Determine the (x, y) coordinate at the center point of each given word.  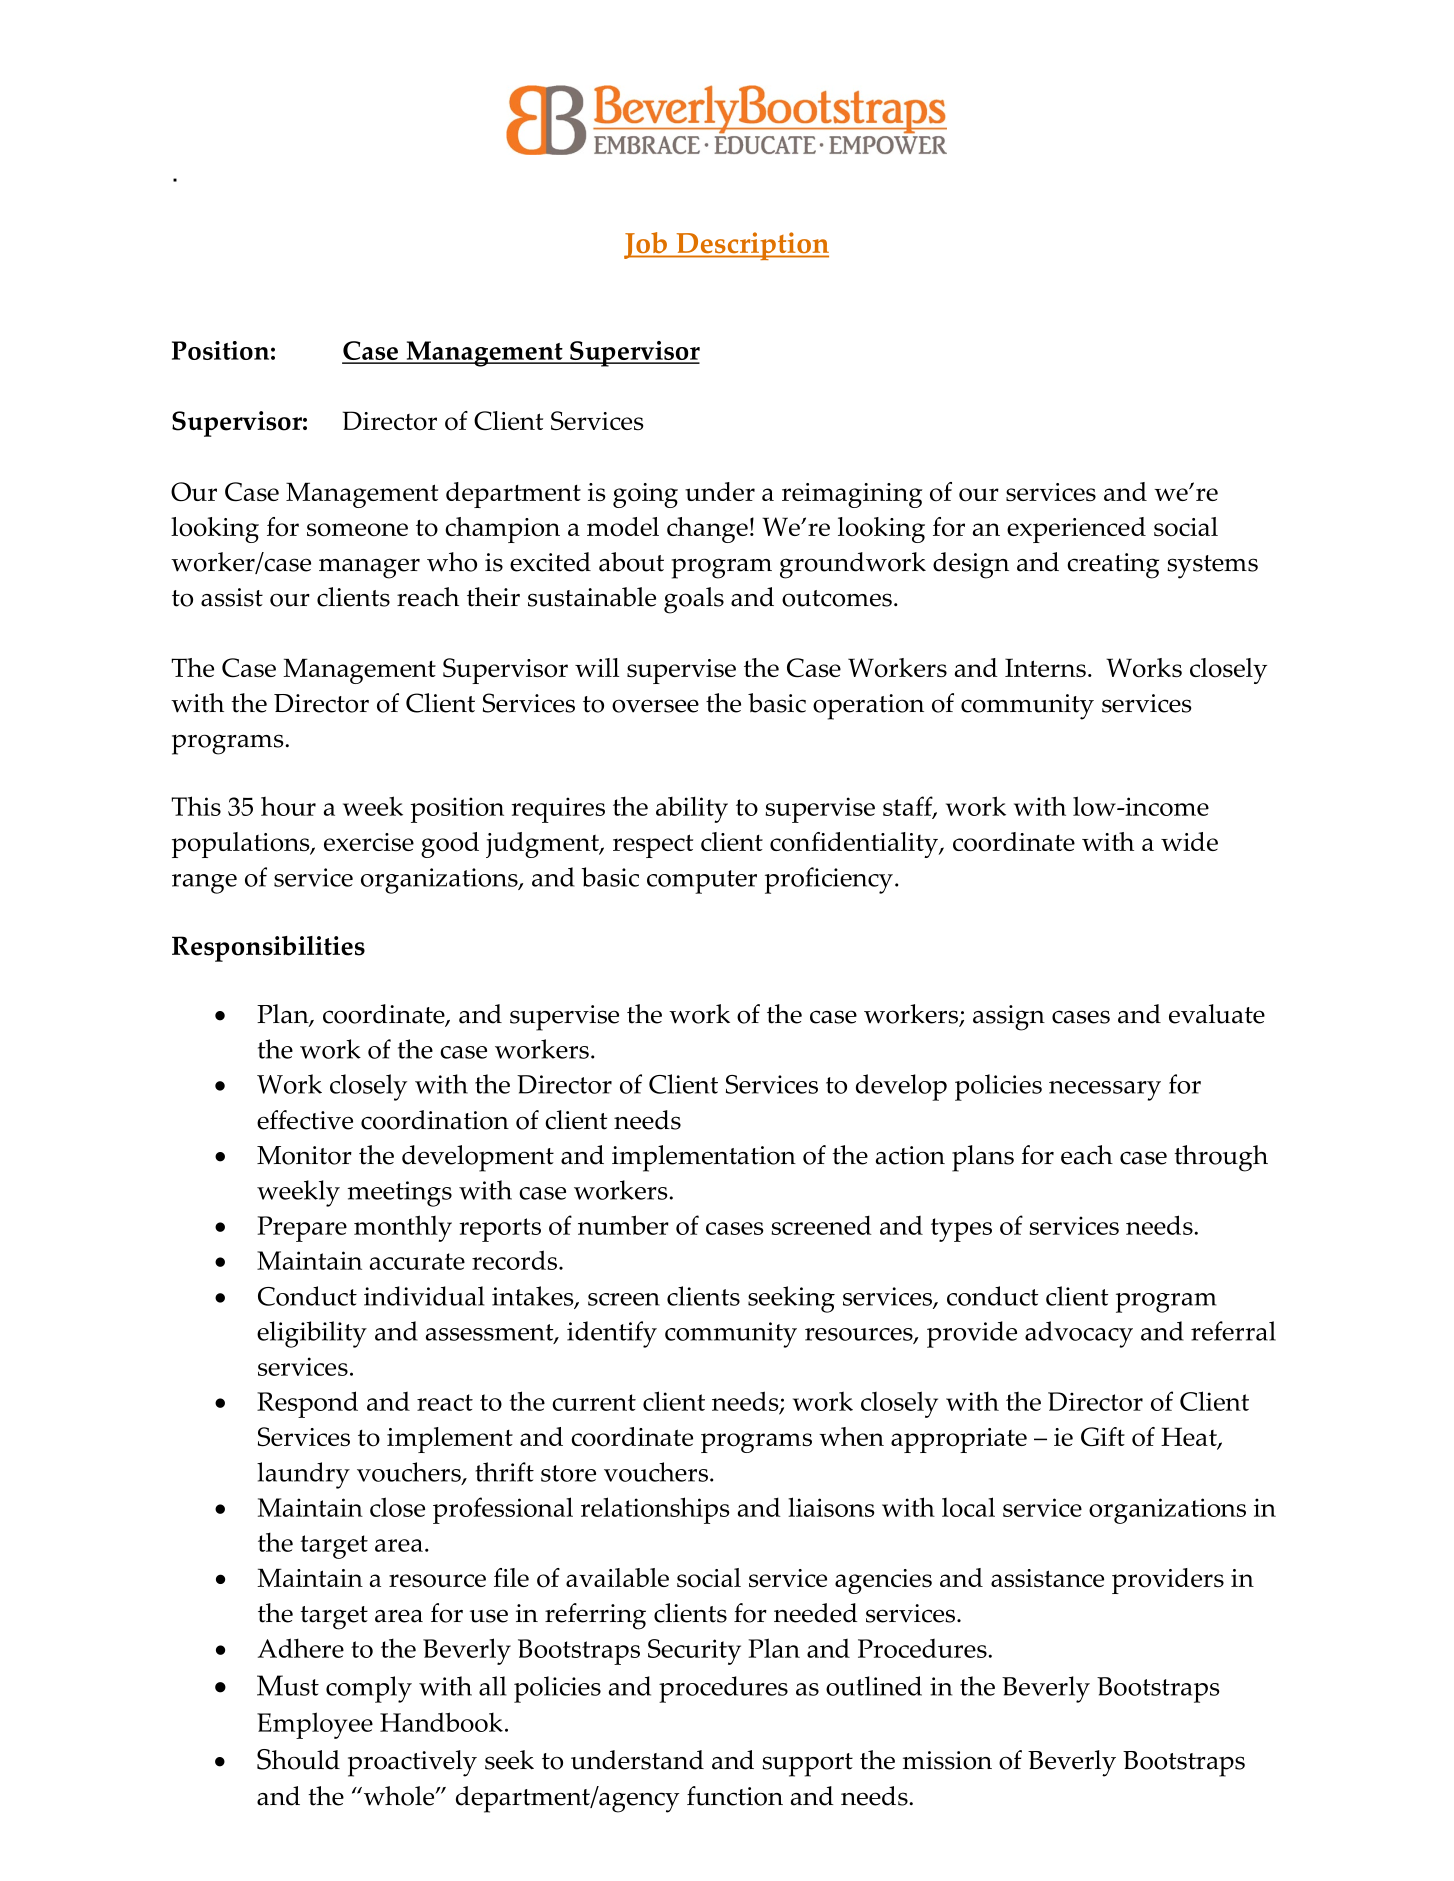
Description (751, 246)
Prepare (302, 1229)
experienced (1076, 530)
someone (357, 530)
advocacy (1079, 1334)
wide (1189, 841)
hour (288, 806)
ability (692, 809)
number (623, 1225)
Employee (315, 1725)
